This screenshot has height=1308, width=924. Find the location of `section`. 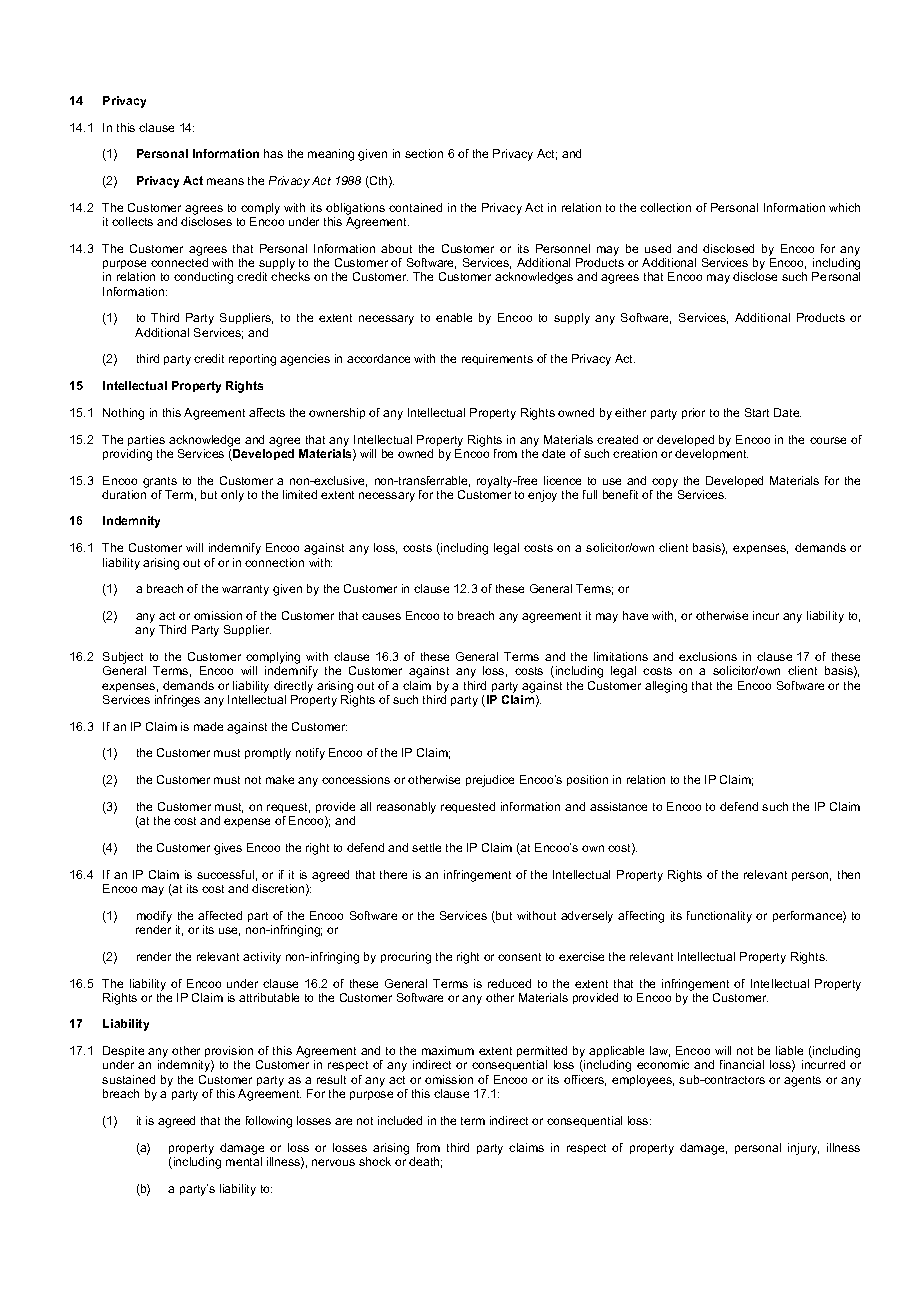

section is located at coordinates (424, 153).
